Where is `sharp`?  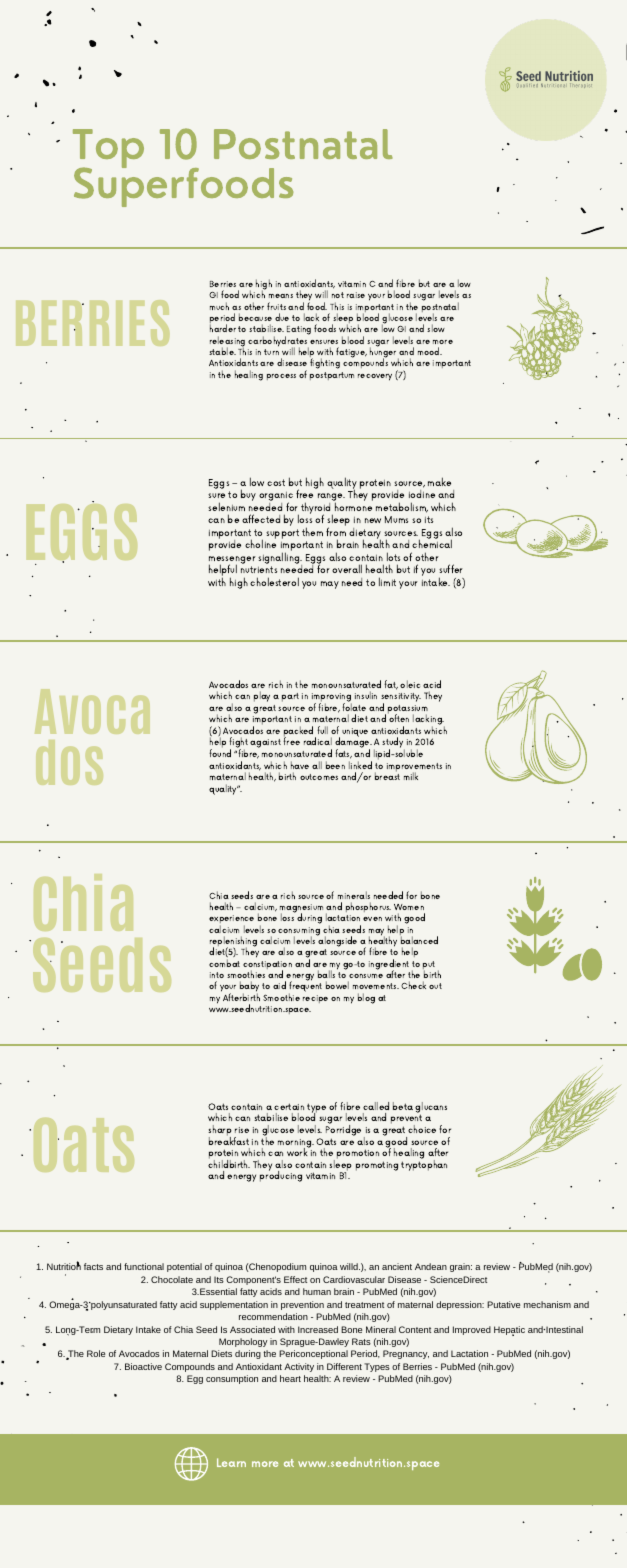 sharp is located at coordinates (220, 1131).
